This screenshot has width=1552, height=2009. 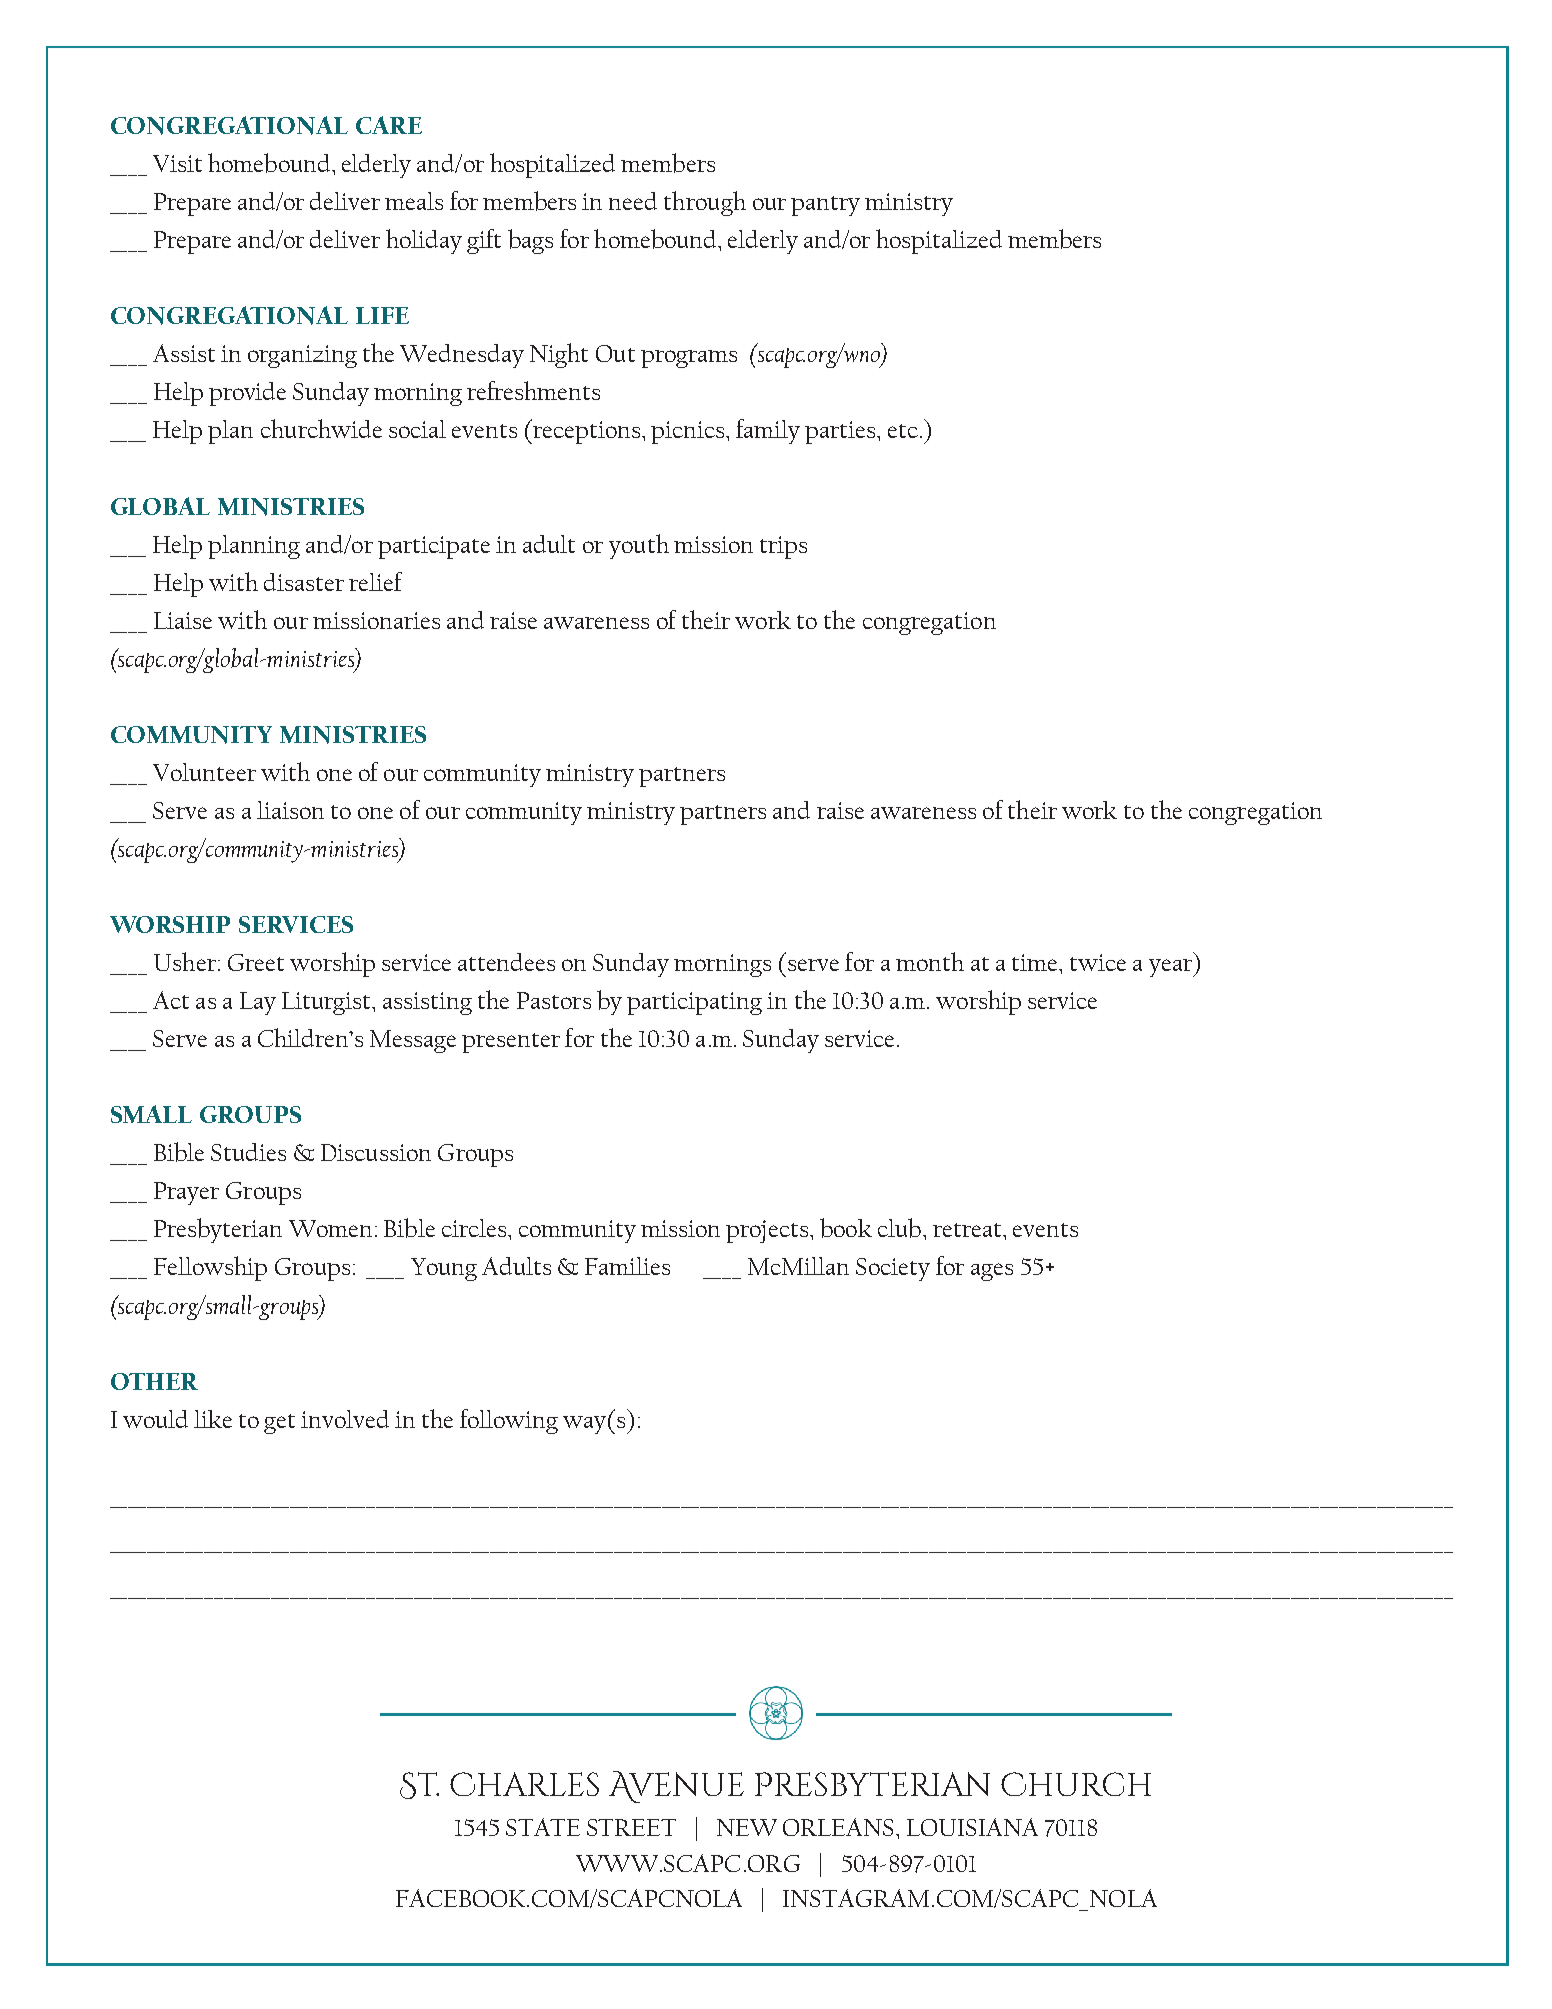 I want to click on Greet, so click(x=256, y=962).
